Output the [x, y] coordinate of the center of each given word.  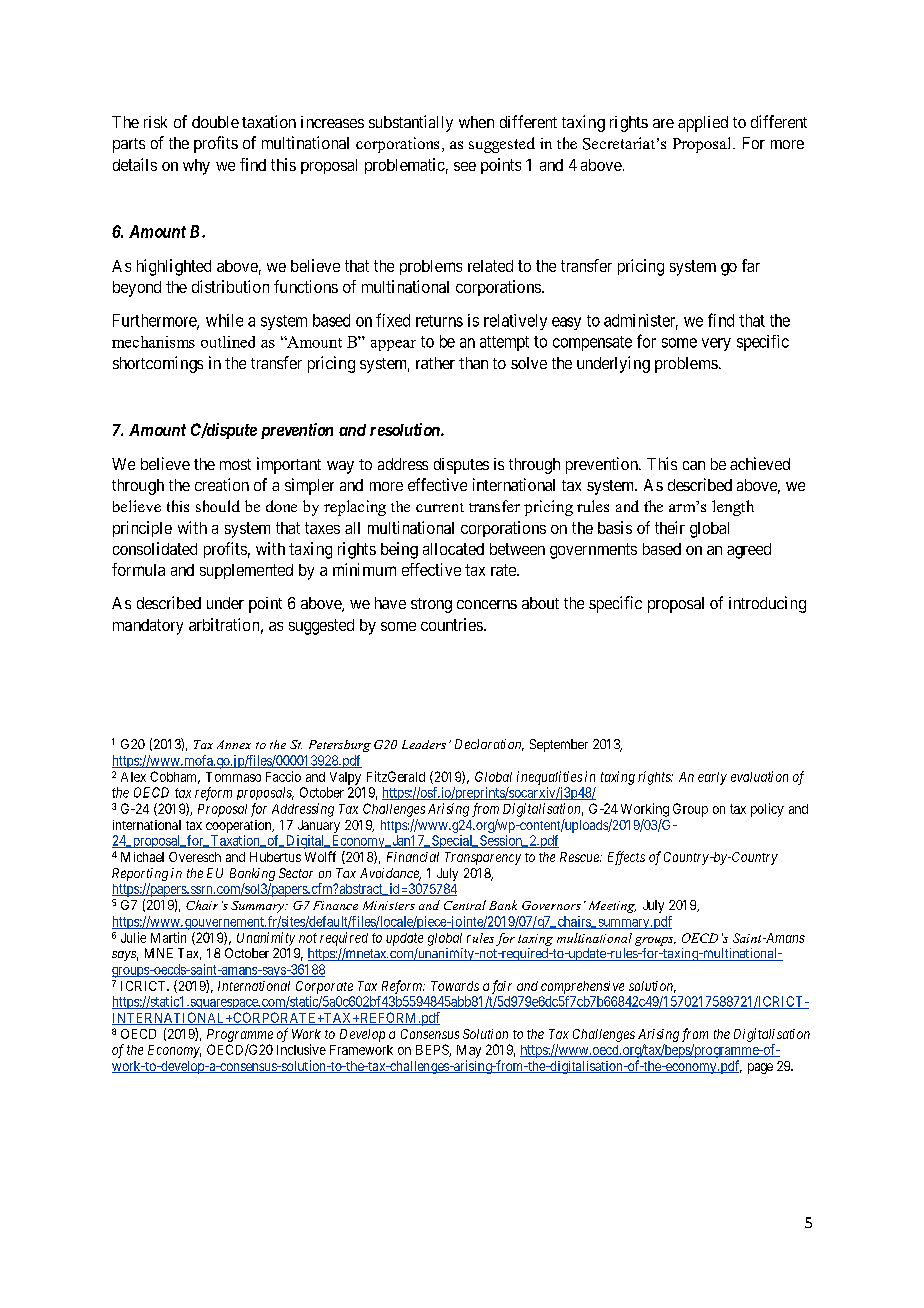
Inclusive [301, 1049]
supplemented [246, 571]
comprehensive [582, 987]
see [465, 166]
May [469, 1051]
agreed [749, 551]
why [196, 167]
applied [703, 124]
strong [431, 605]
